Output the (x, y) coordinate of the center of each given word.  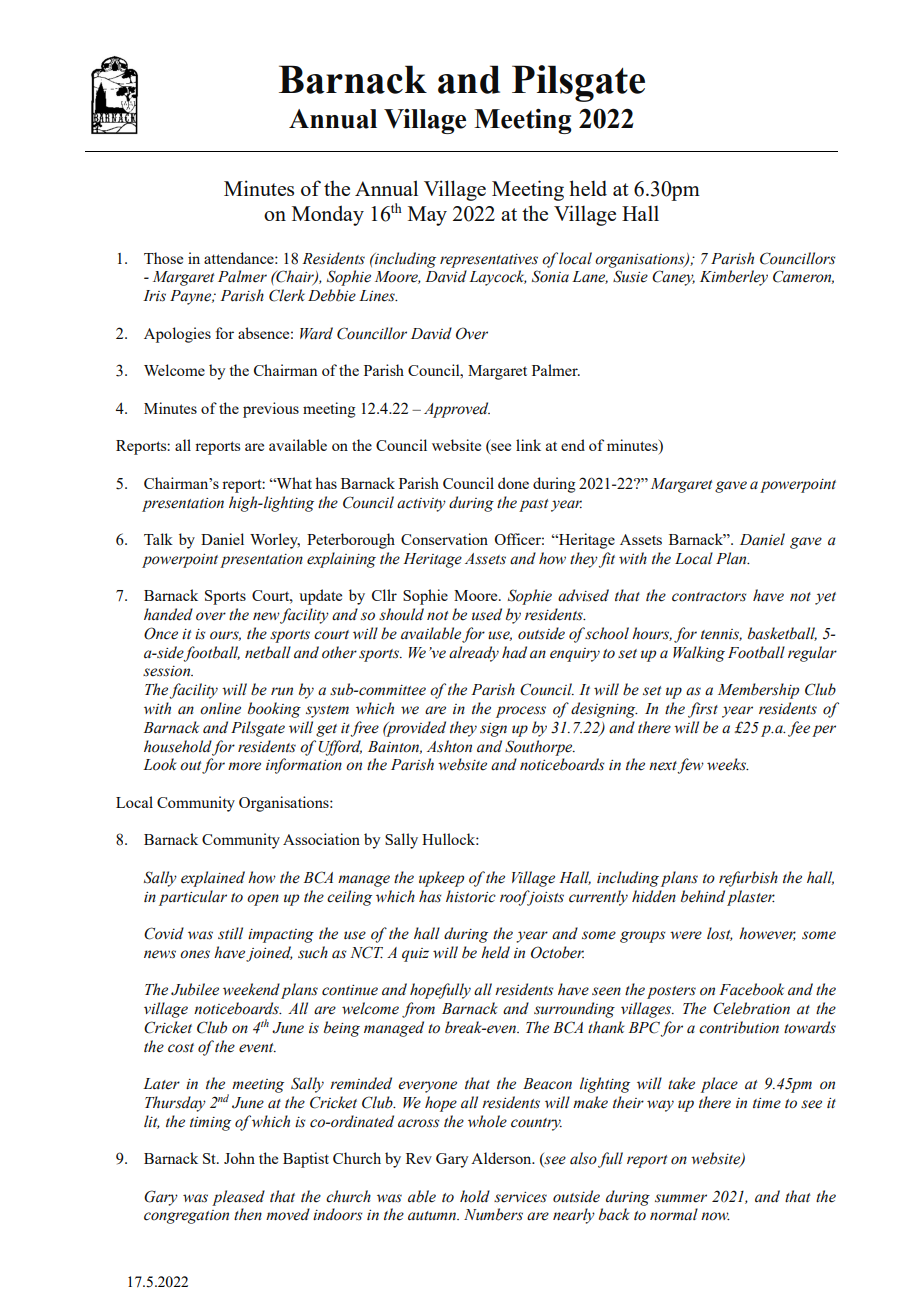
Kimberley (734, 278)
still (230, 933)
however (767, 934)
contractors (709, 597)
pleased (238, 1198)
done (513, 483)
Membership (758, 691)
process (521, 712)
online (220, 708)
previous (271, 410)
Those (163, 258)
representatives (489, 261)
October (557, 952)
